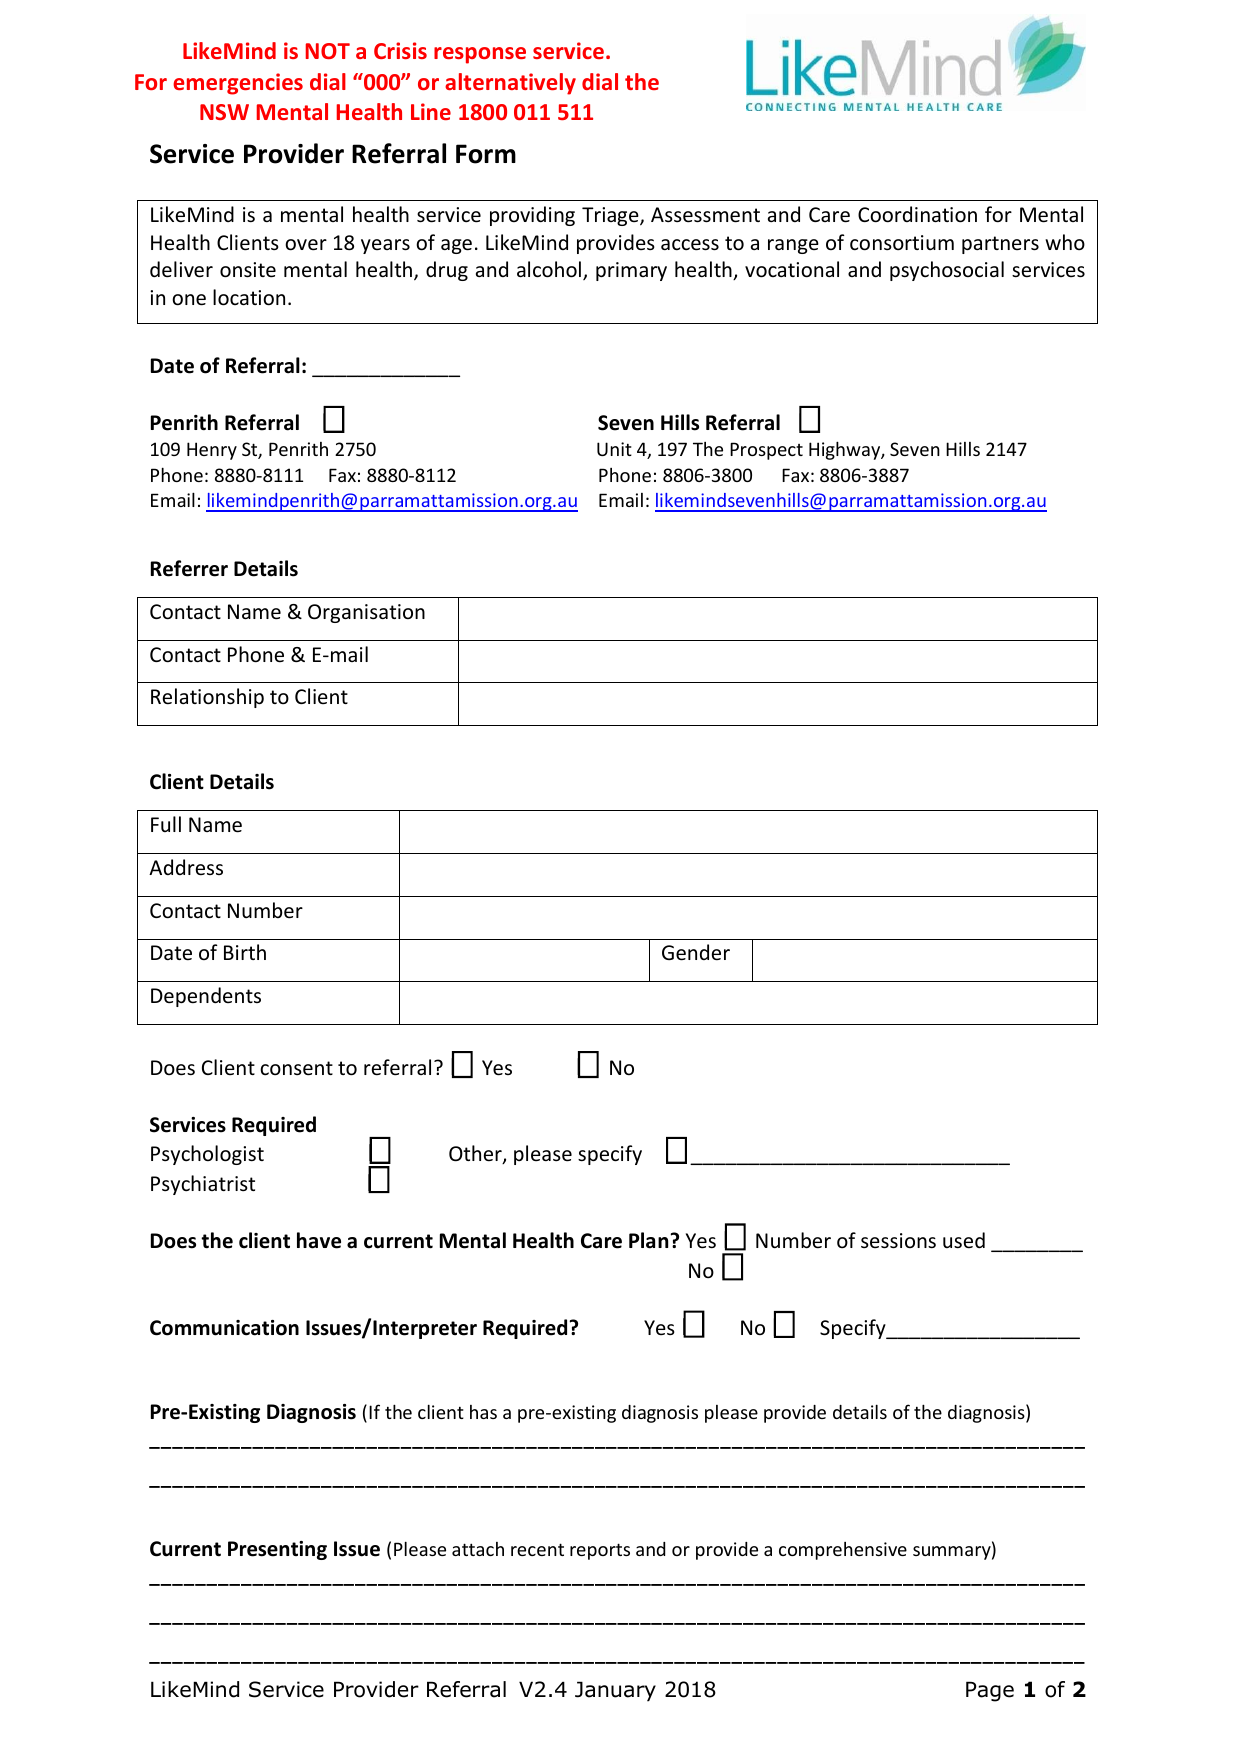 The image size is (1235, 1747). What do you see at coordinates (917, 214) in the page?
I see `Coordination` at bounding box center [917, 214].
